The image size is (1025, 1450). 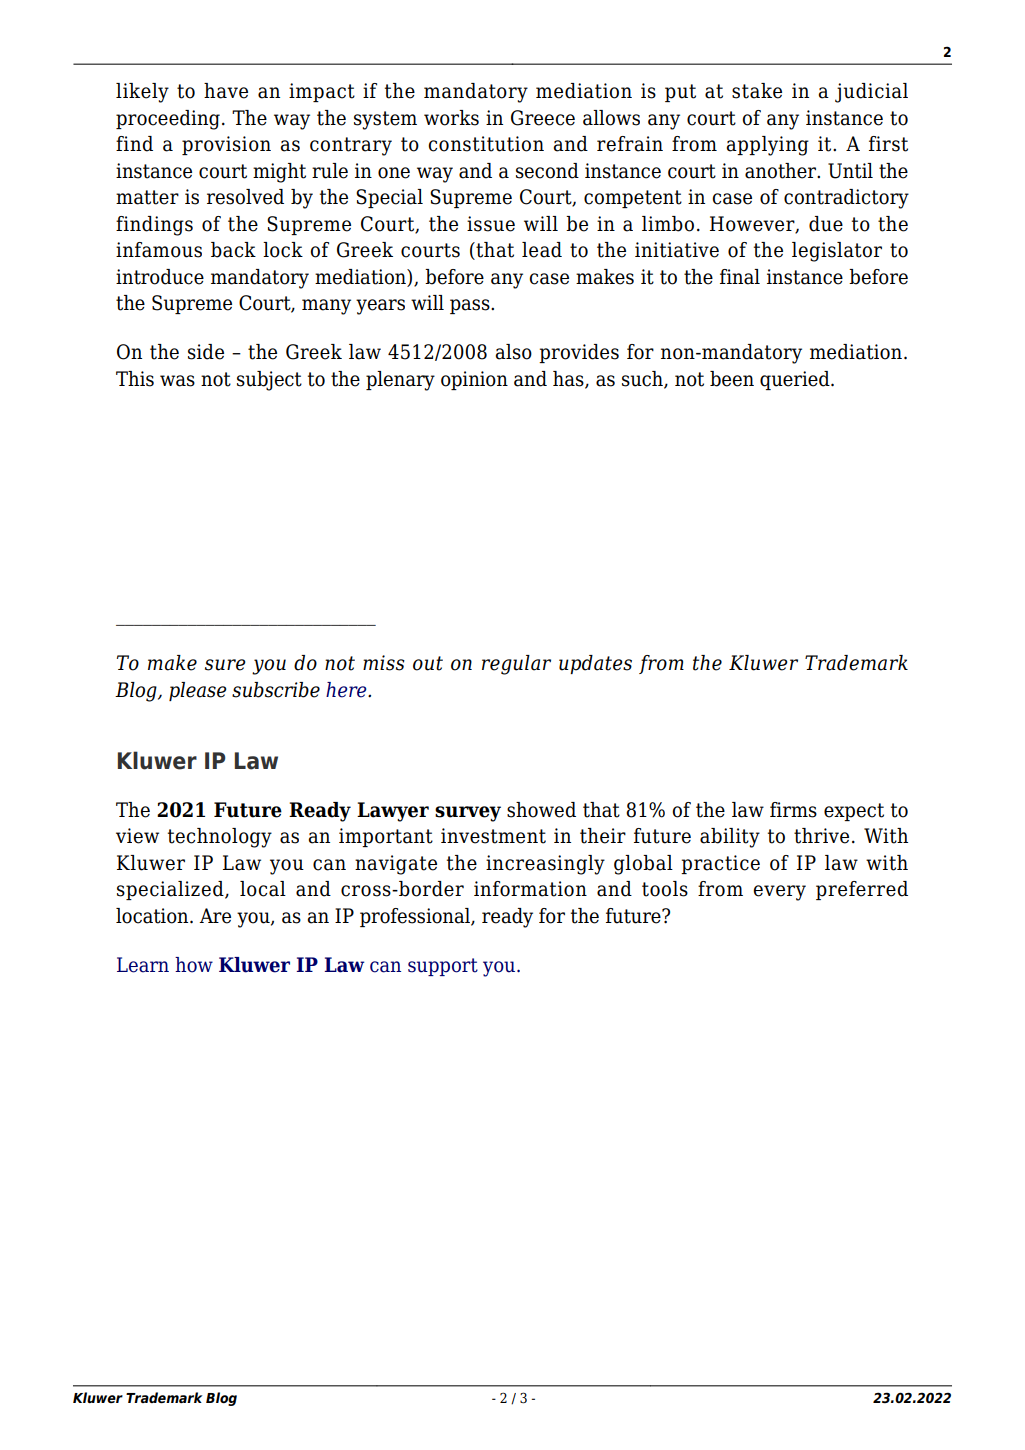 I want to click on Are, so click(x=215, y=916).
